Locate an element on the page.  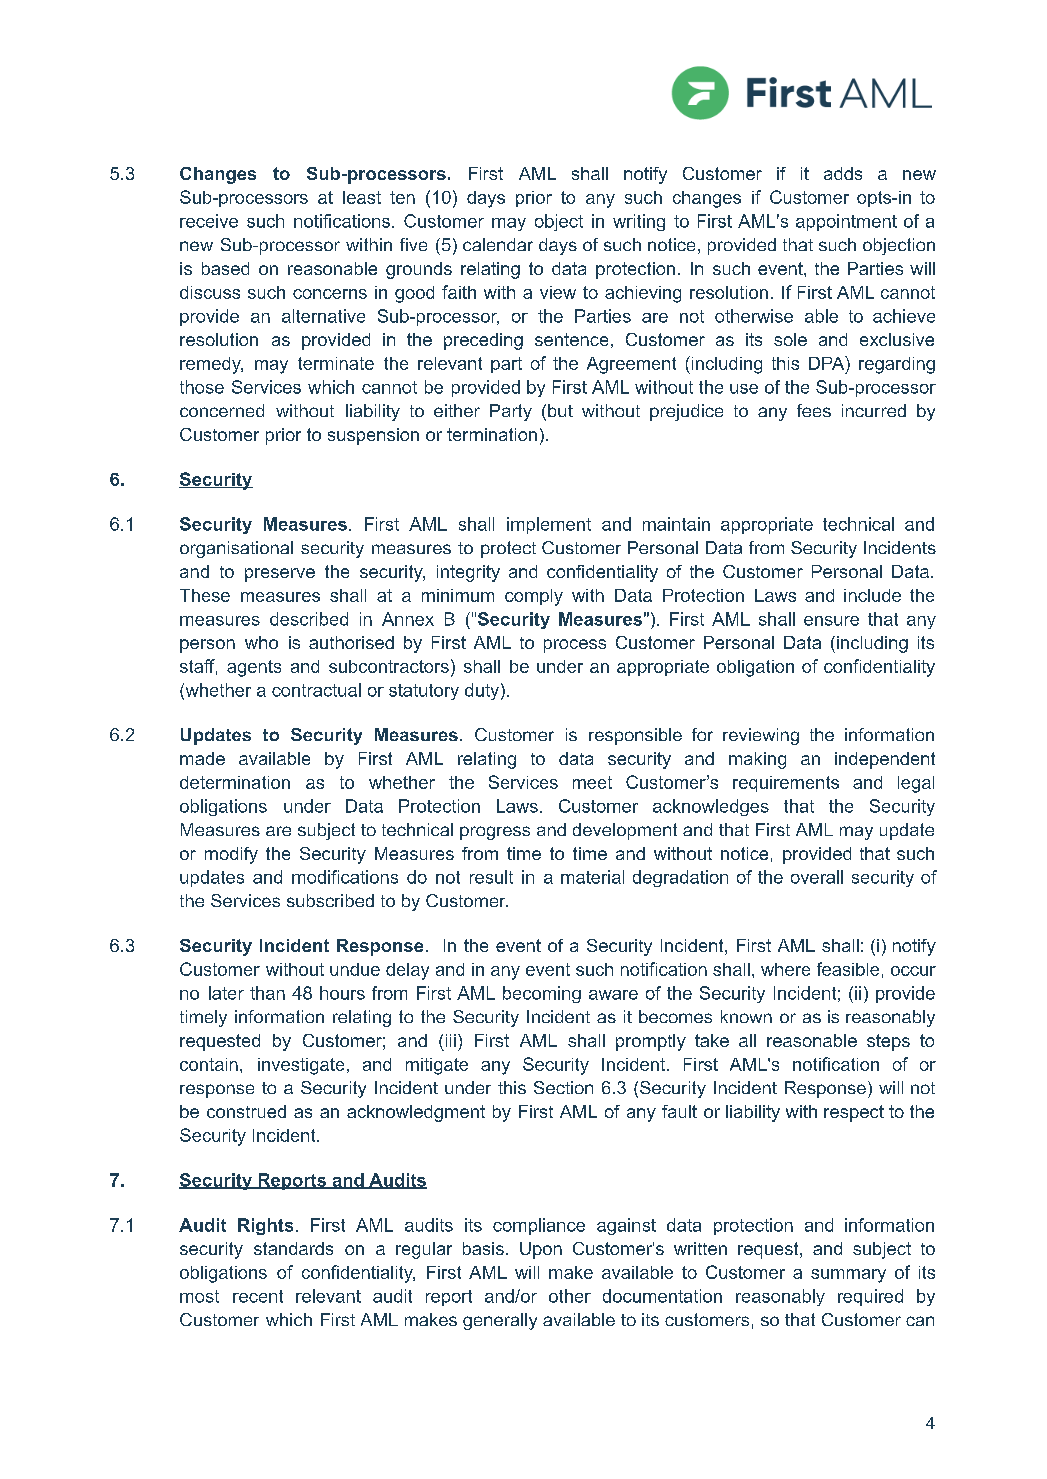
Section is located at coordinates (563, 1087).
